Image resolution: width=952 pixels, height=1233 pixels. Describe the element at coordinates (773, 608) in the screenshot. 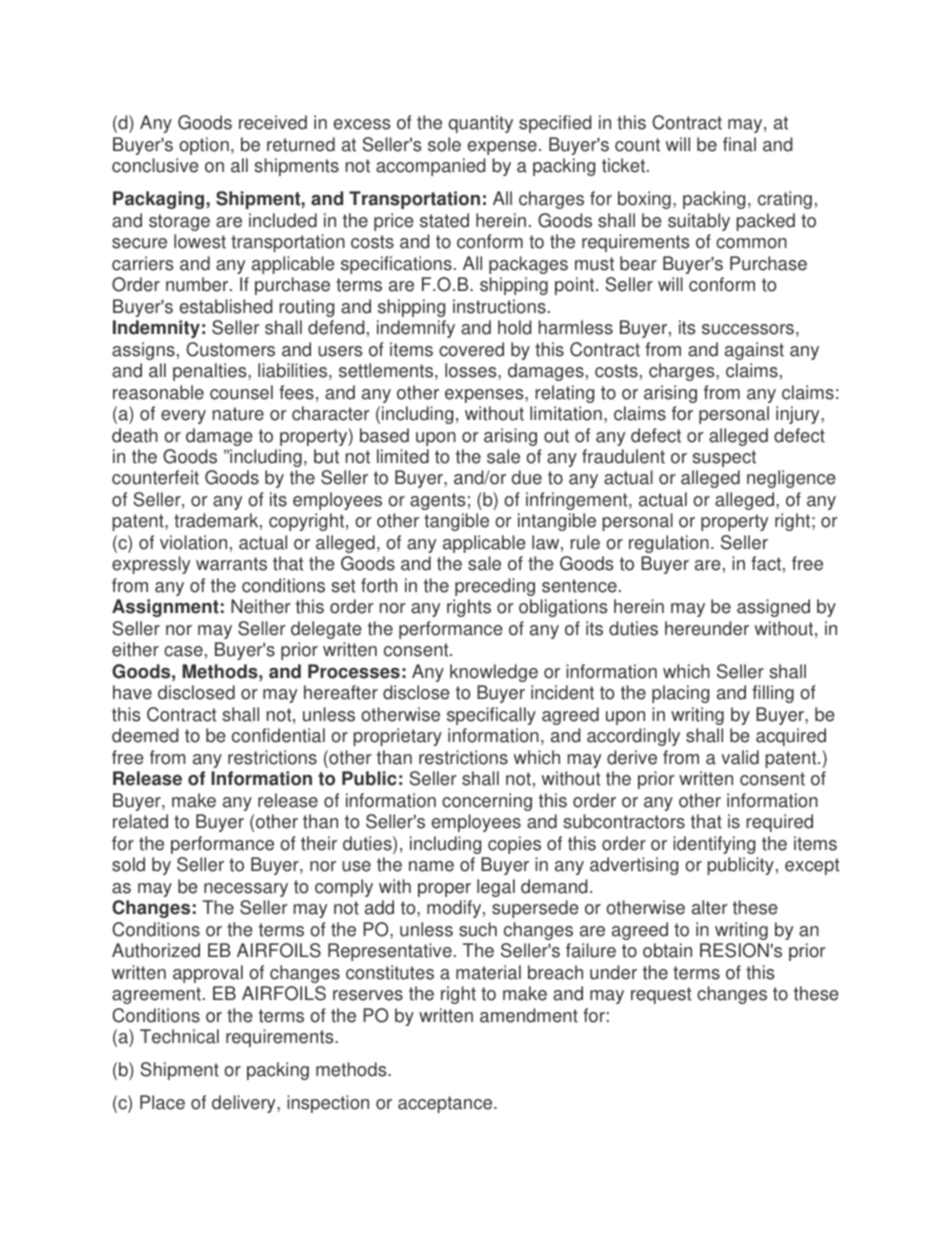

I see `assigned` at that location.
